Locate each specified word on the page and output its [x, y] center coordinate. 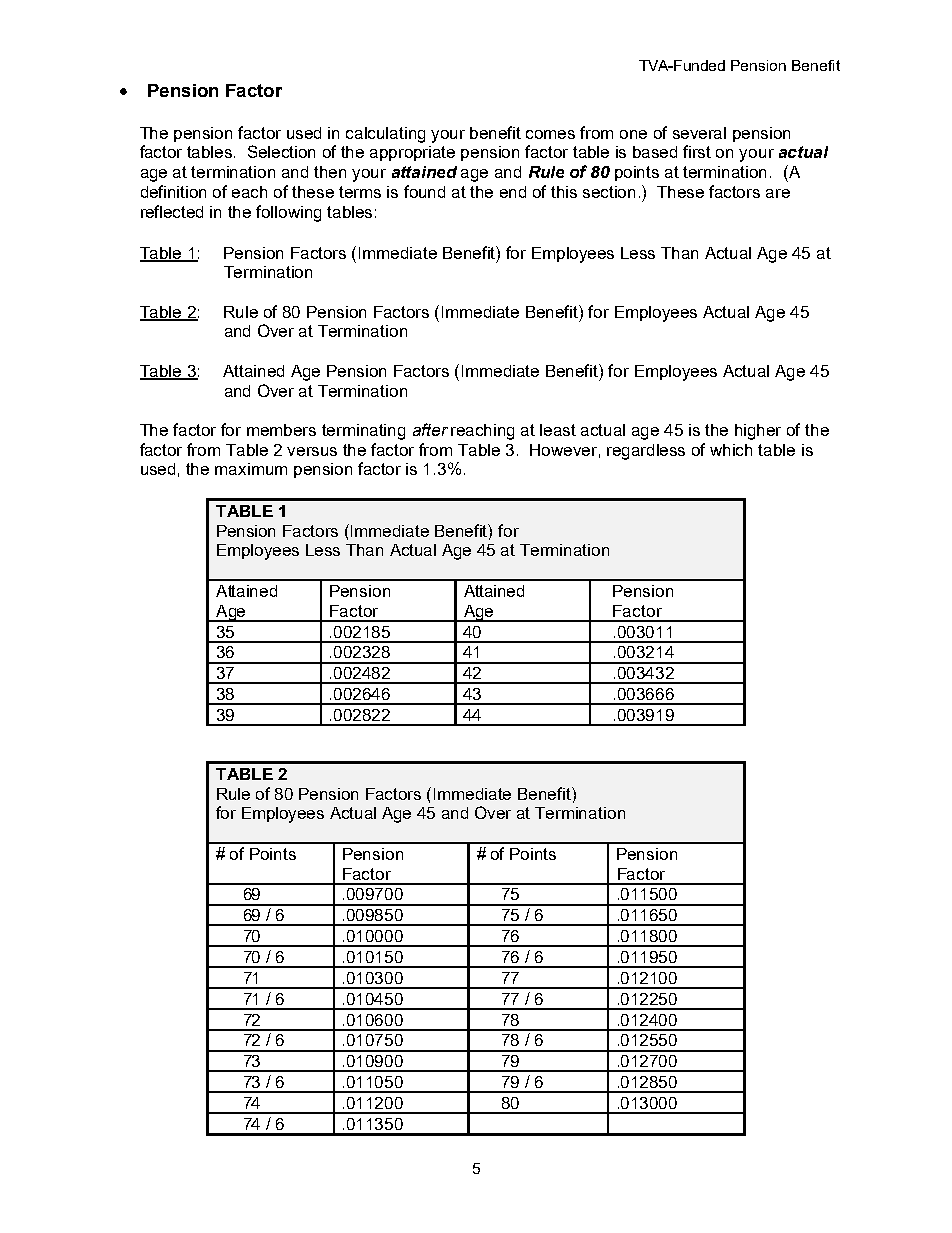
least [558, 430]
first [697, 151]
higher [758, 432]
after [430, 429]
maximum [251, 469]
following [288, 213]
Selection [281, 151]
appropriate [412, 153]
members [281, 430]
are [778, 193]
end [513, 192]
